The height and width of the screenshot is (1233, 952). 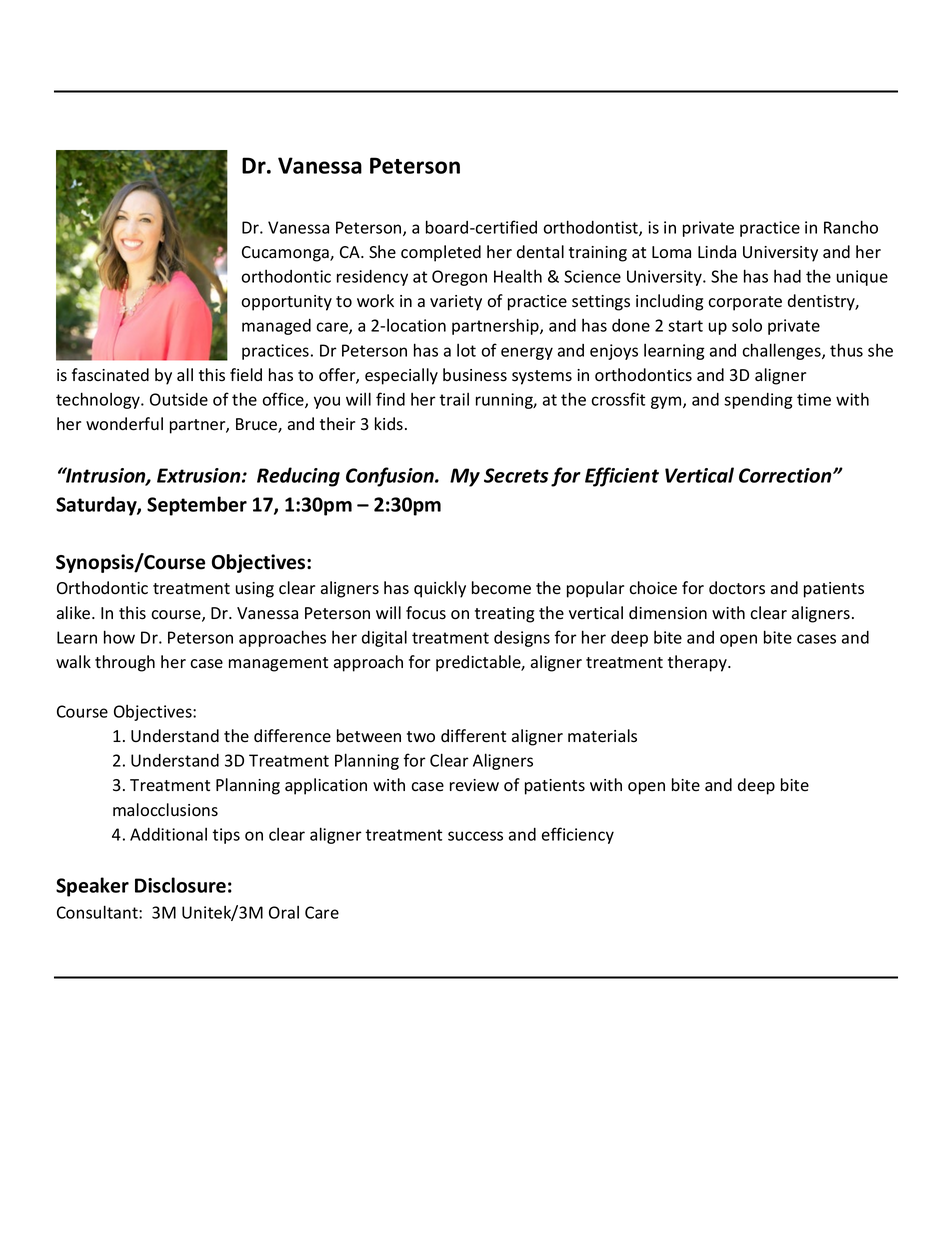 I want to click on Outside, so click(x=179, y=399).
